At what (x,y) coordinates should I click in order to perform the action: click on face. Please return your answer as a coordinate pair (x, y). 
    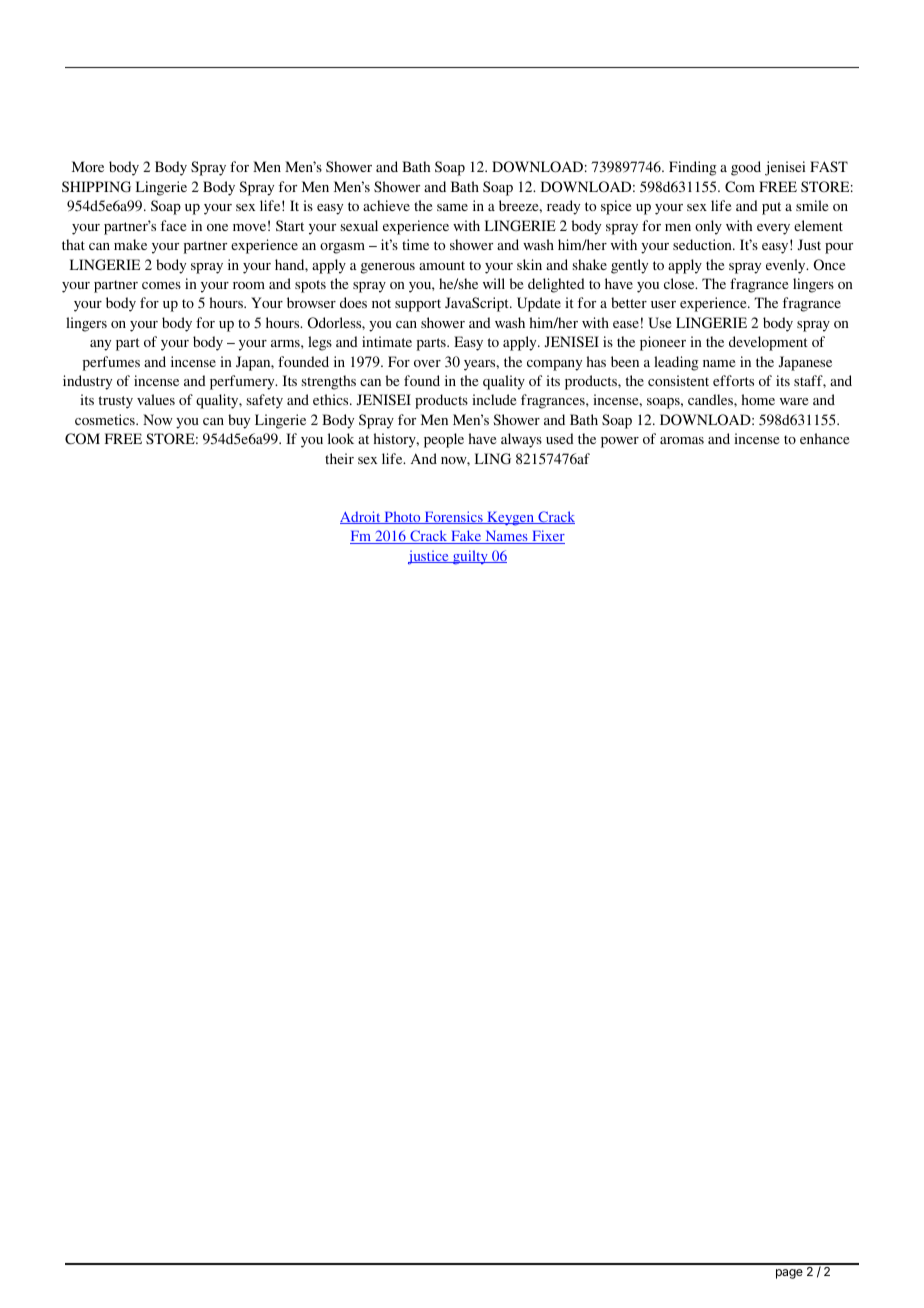
    Looking at the image, I should click on (173, 225).
